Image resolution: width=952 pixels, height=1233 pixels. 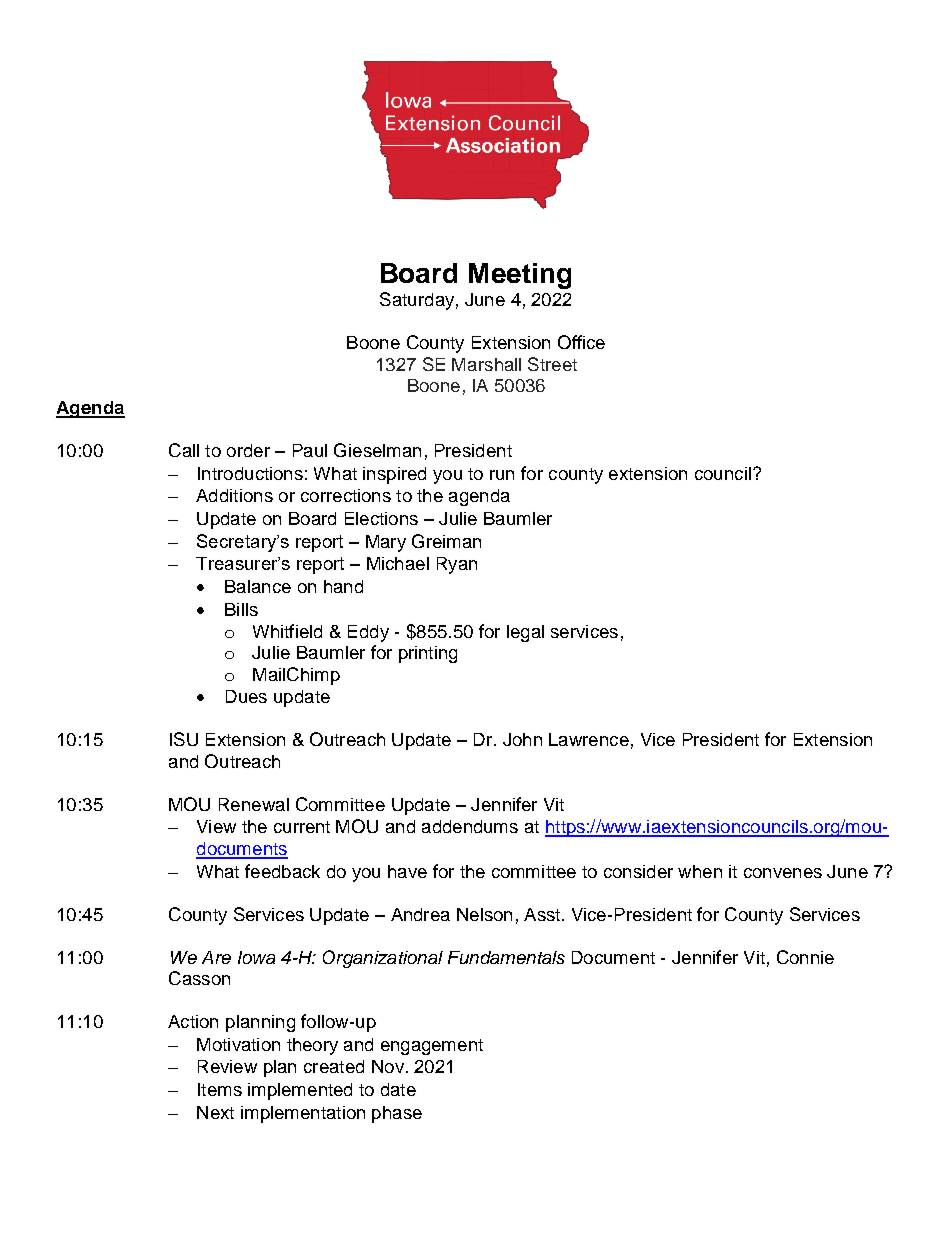 What do you see at coordinates (502, 475) in the document?
I see `run` at bounding box center [502, 475].
